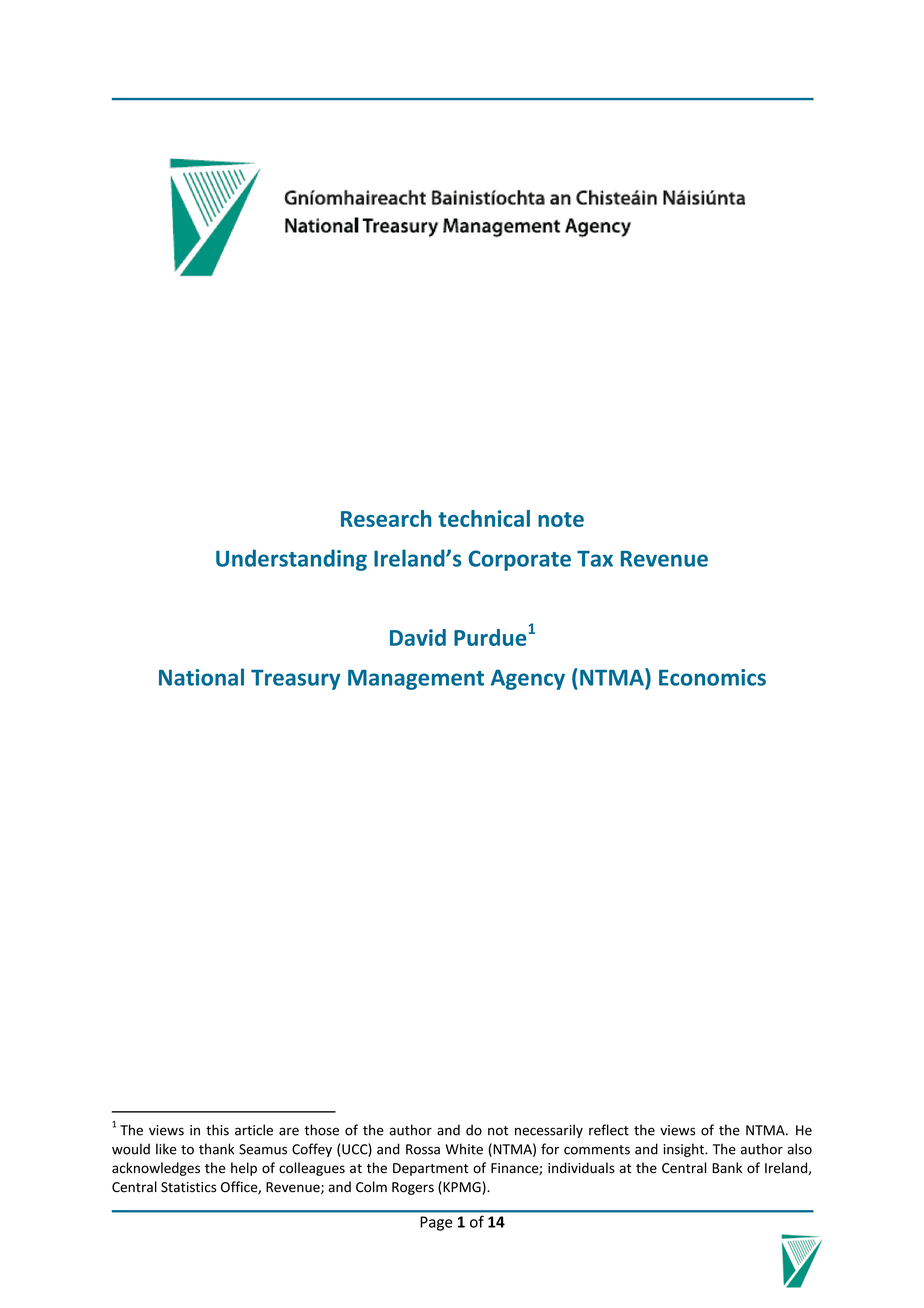  I want to click on Statistics, so click(189, 1187).
